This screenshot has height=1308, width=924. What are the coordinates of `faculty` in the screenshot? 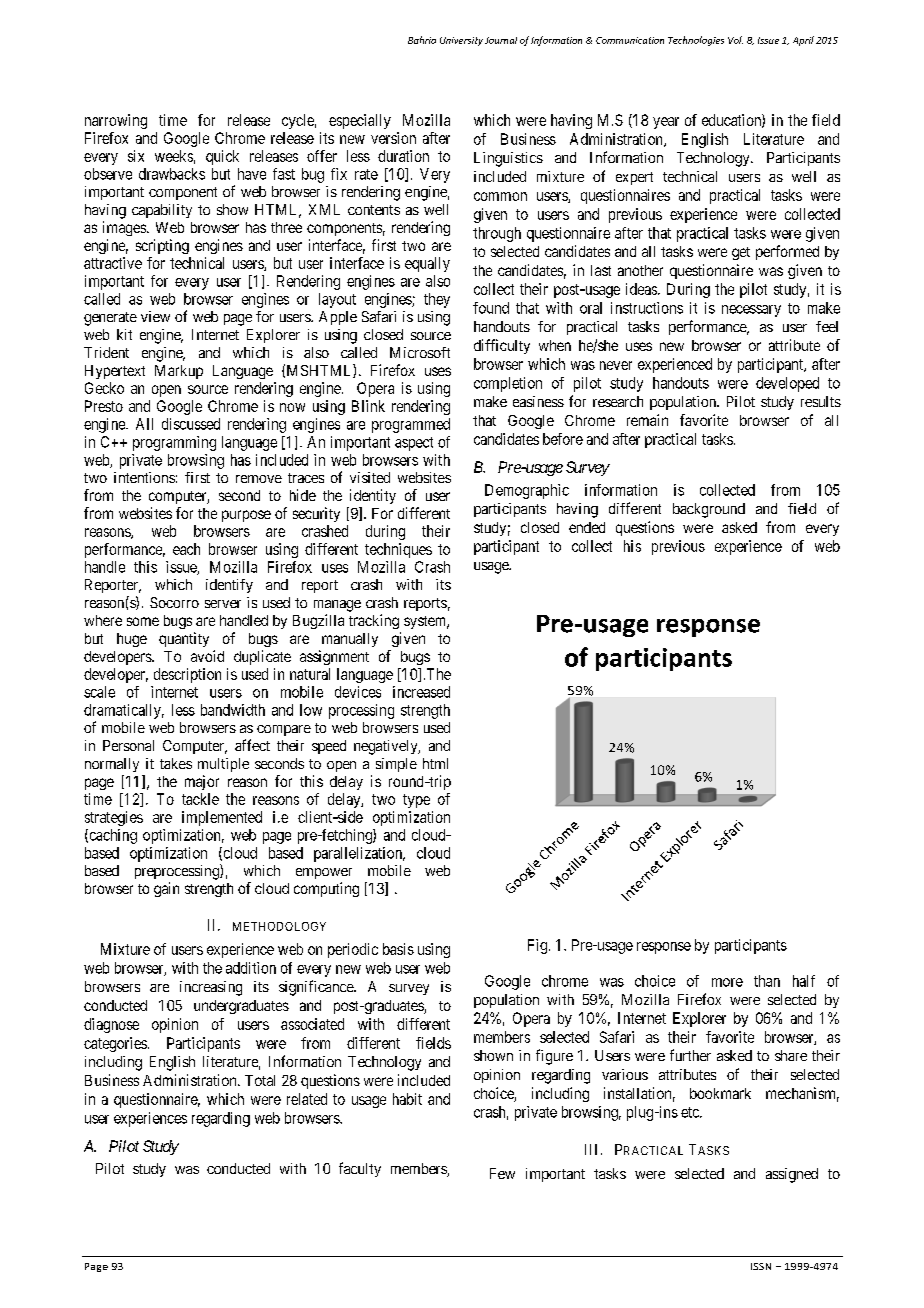 It's located at (360, 1169).
